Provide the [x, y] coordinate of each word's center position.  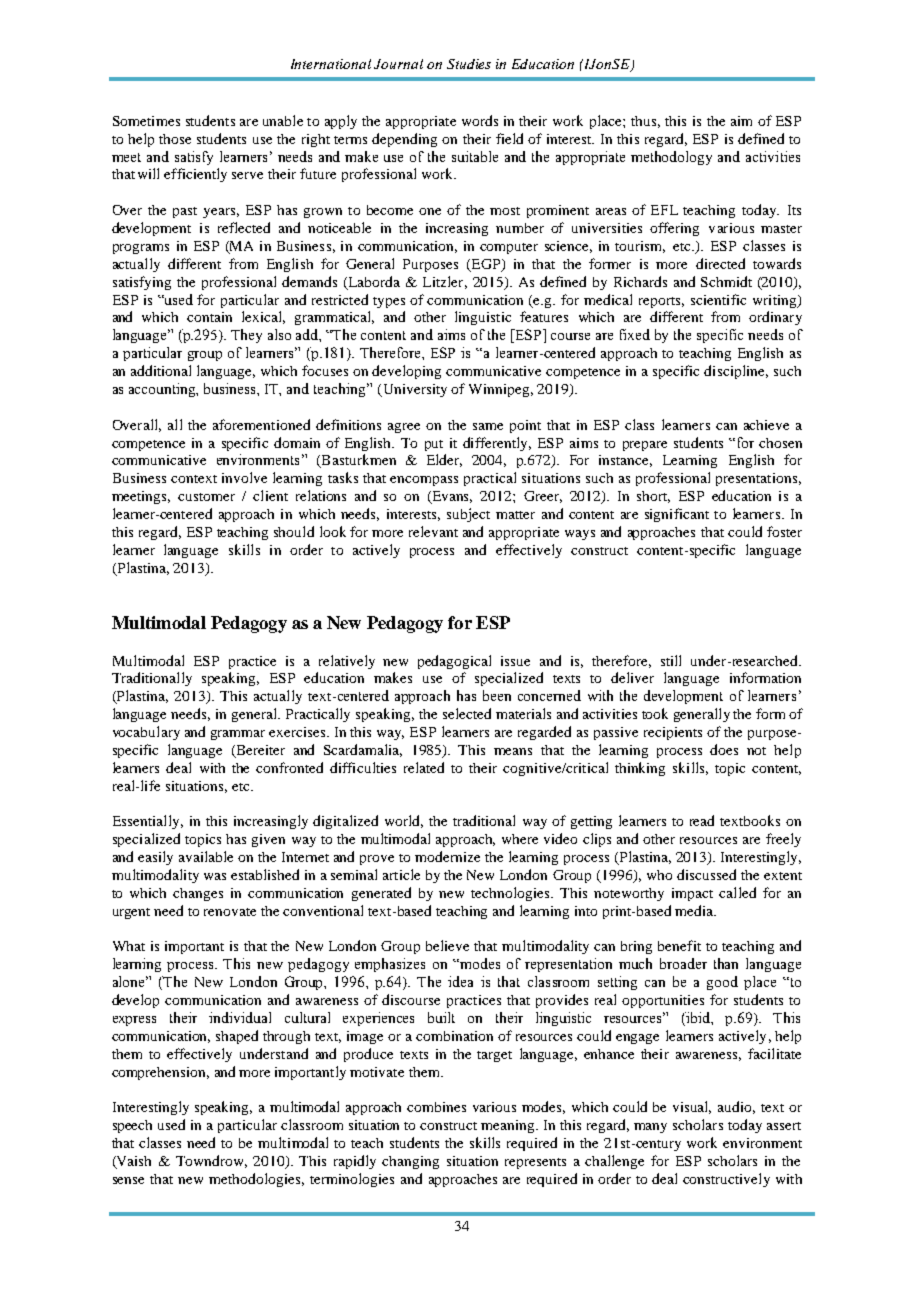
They [246, 336]
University [414, 390]
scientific [718, 299]
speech [132, 1126]
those [175, 139]
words [480, 120]
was [215, 876]
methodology [671, 158]
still [671, 660]
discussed [706, 874]
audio [736, 1107]
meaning [509, 1126]
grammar [238, 735]
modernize [447, 856]
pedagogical [454, 662]
